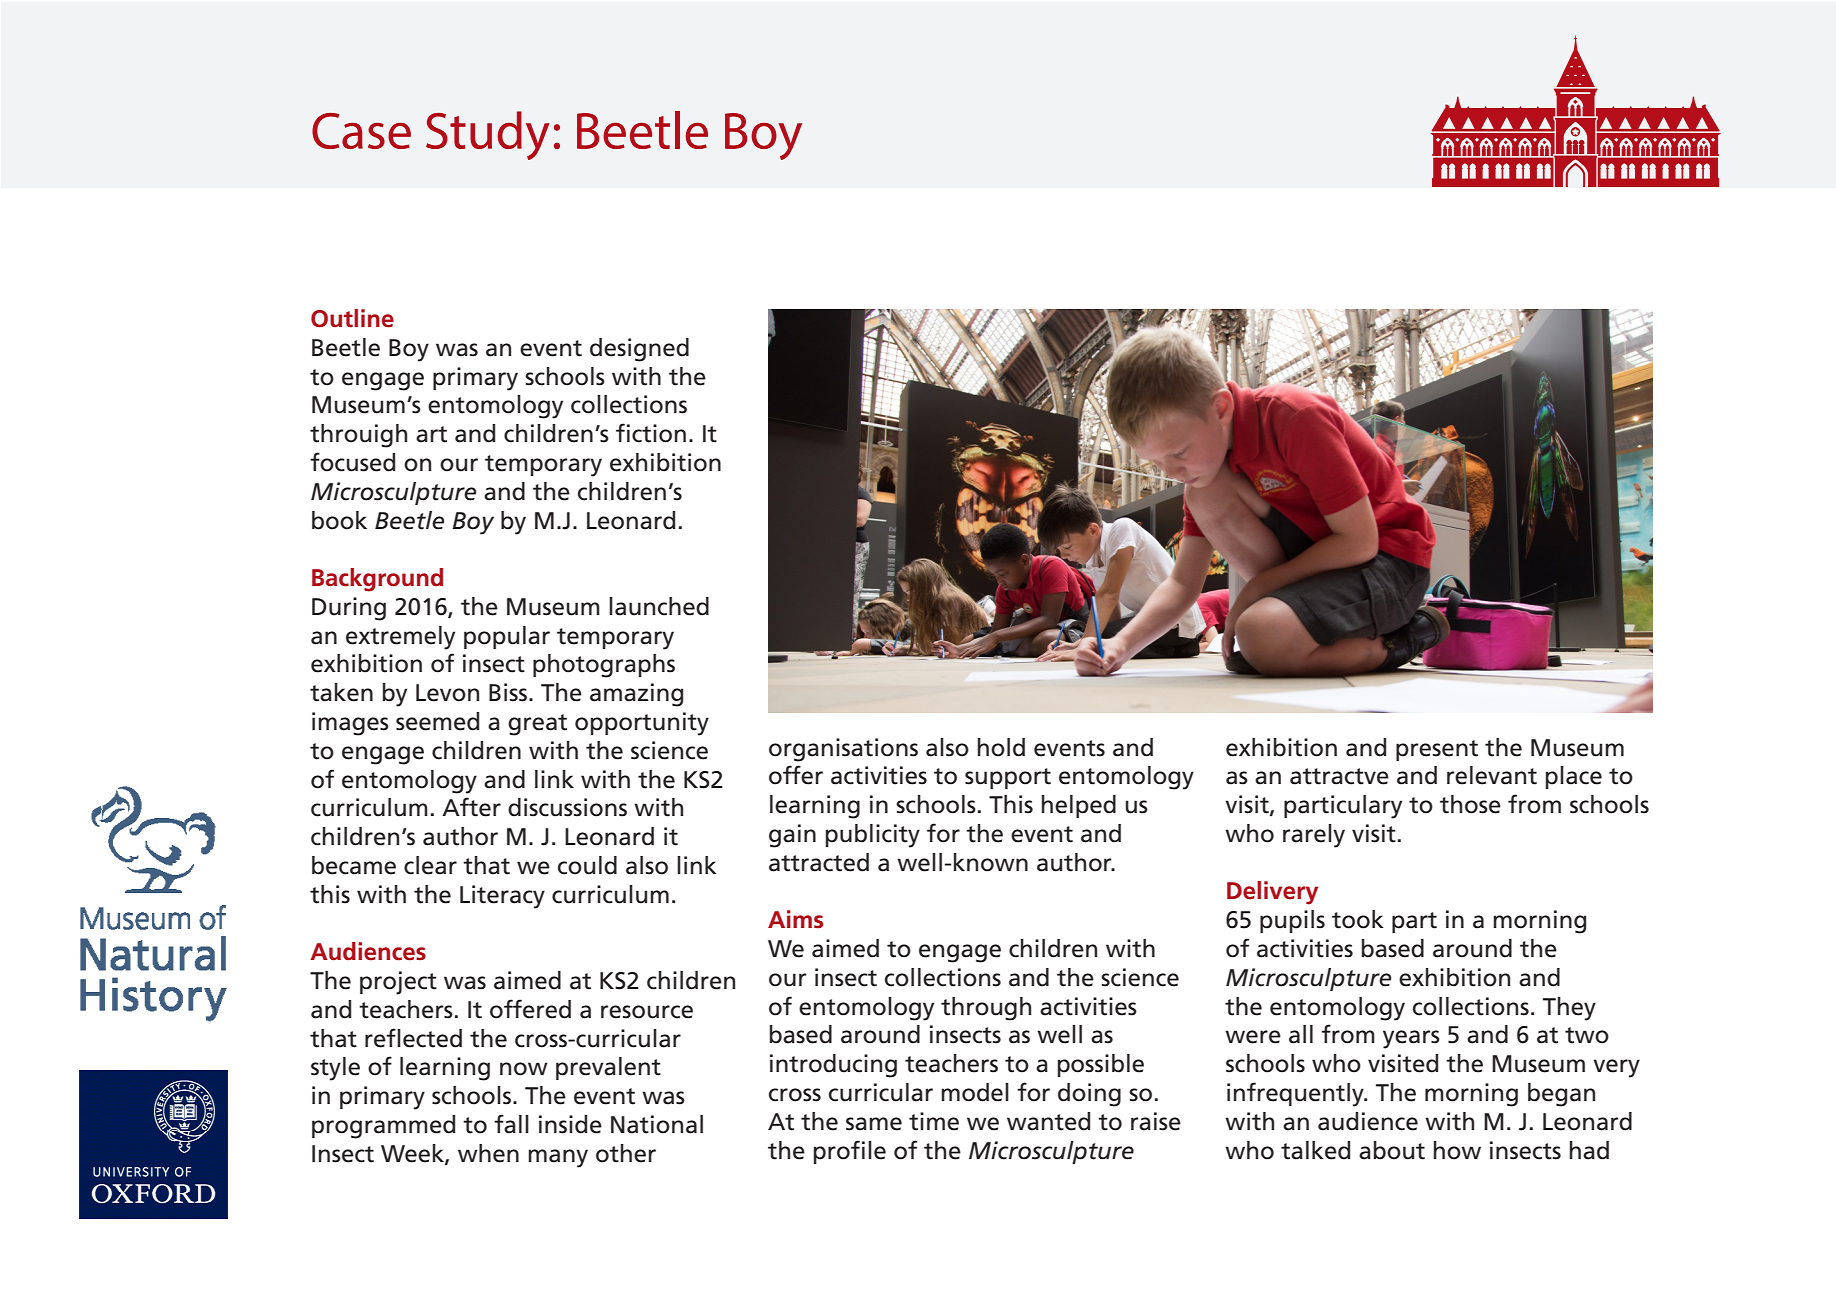  What do you see at coordinates (639, 350) in the image?
I see `designed` at bounding box center [639, 350].
